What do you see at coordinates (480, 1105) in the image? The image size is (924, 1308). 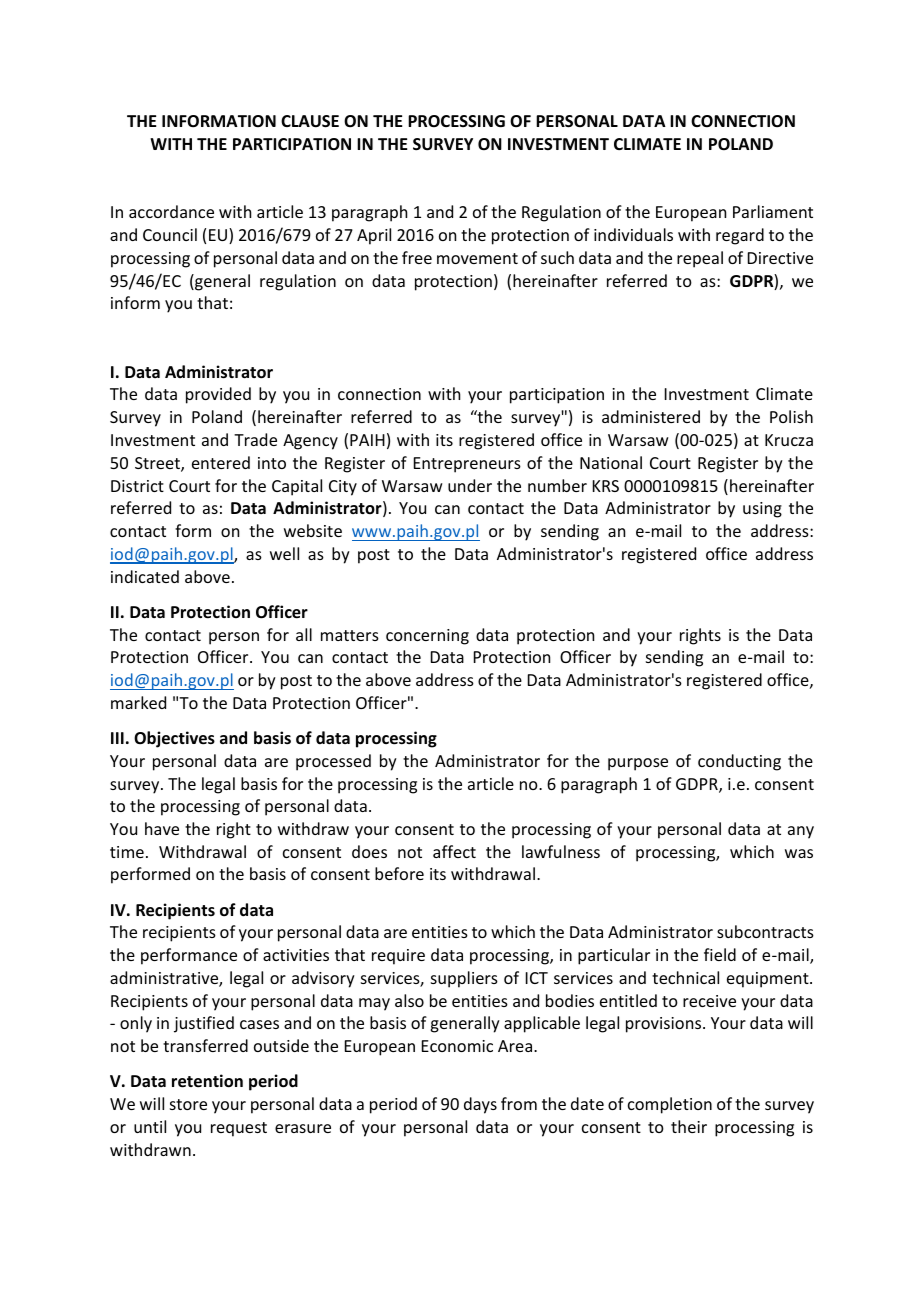 I see `days` at bounding box center [480, 1105].
